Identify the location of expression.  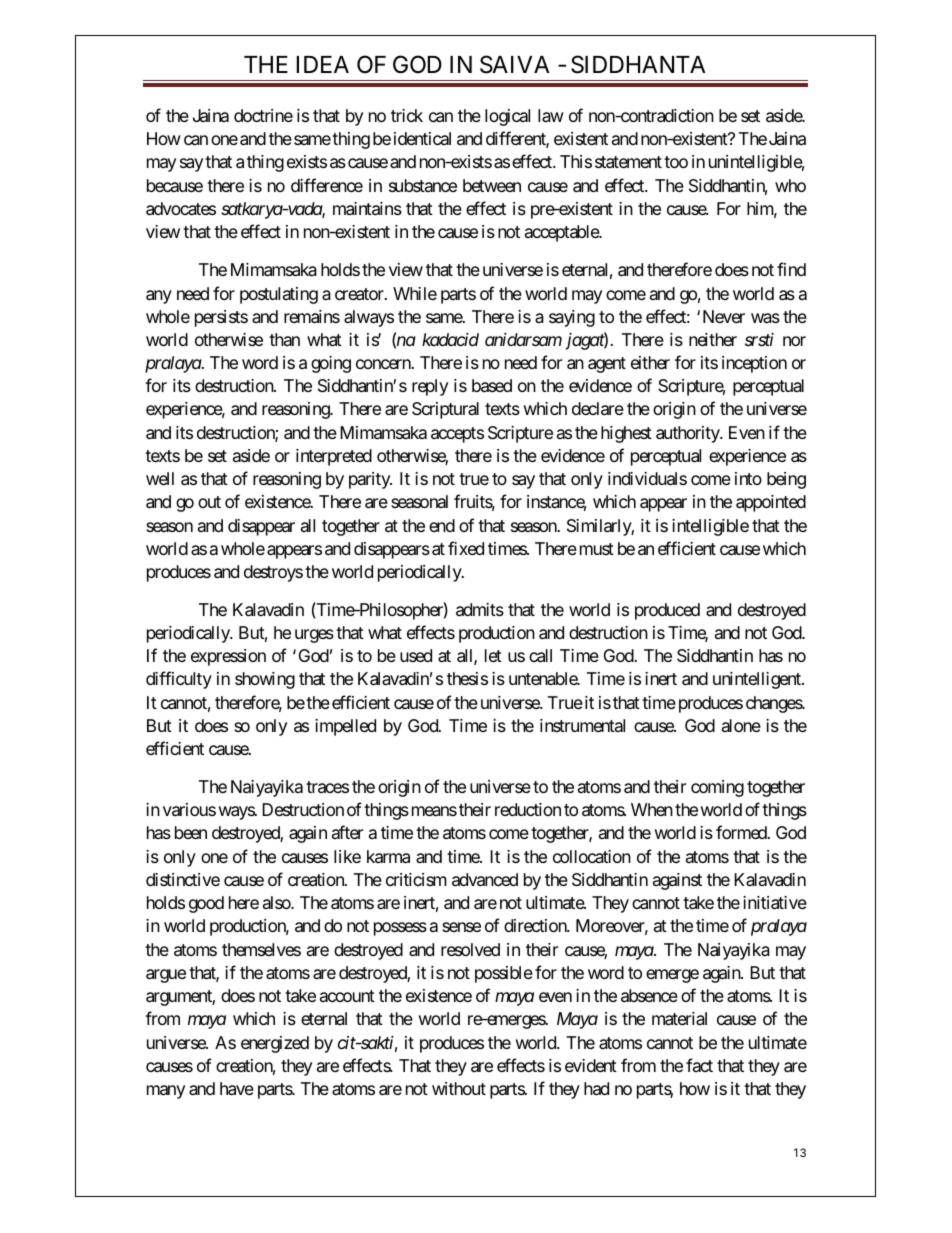
(228, 657).
